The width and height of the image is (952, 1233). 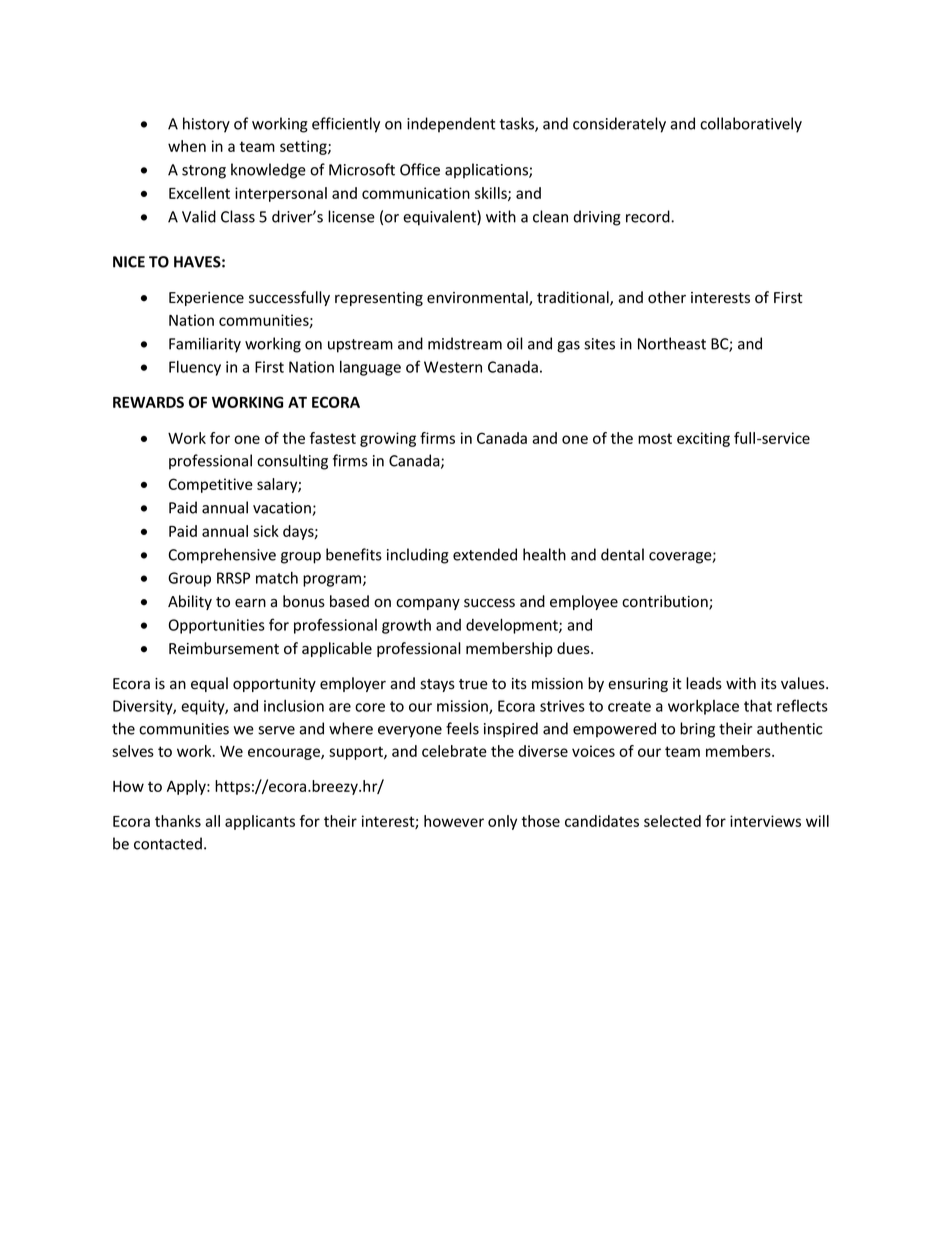 I want to click on collaboratively, so click(x=751, y=125).
